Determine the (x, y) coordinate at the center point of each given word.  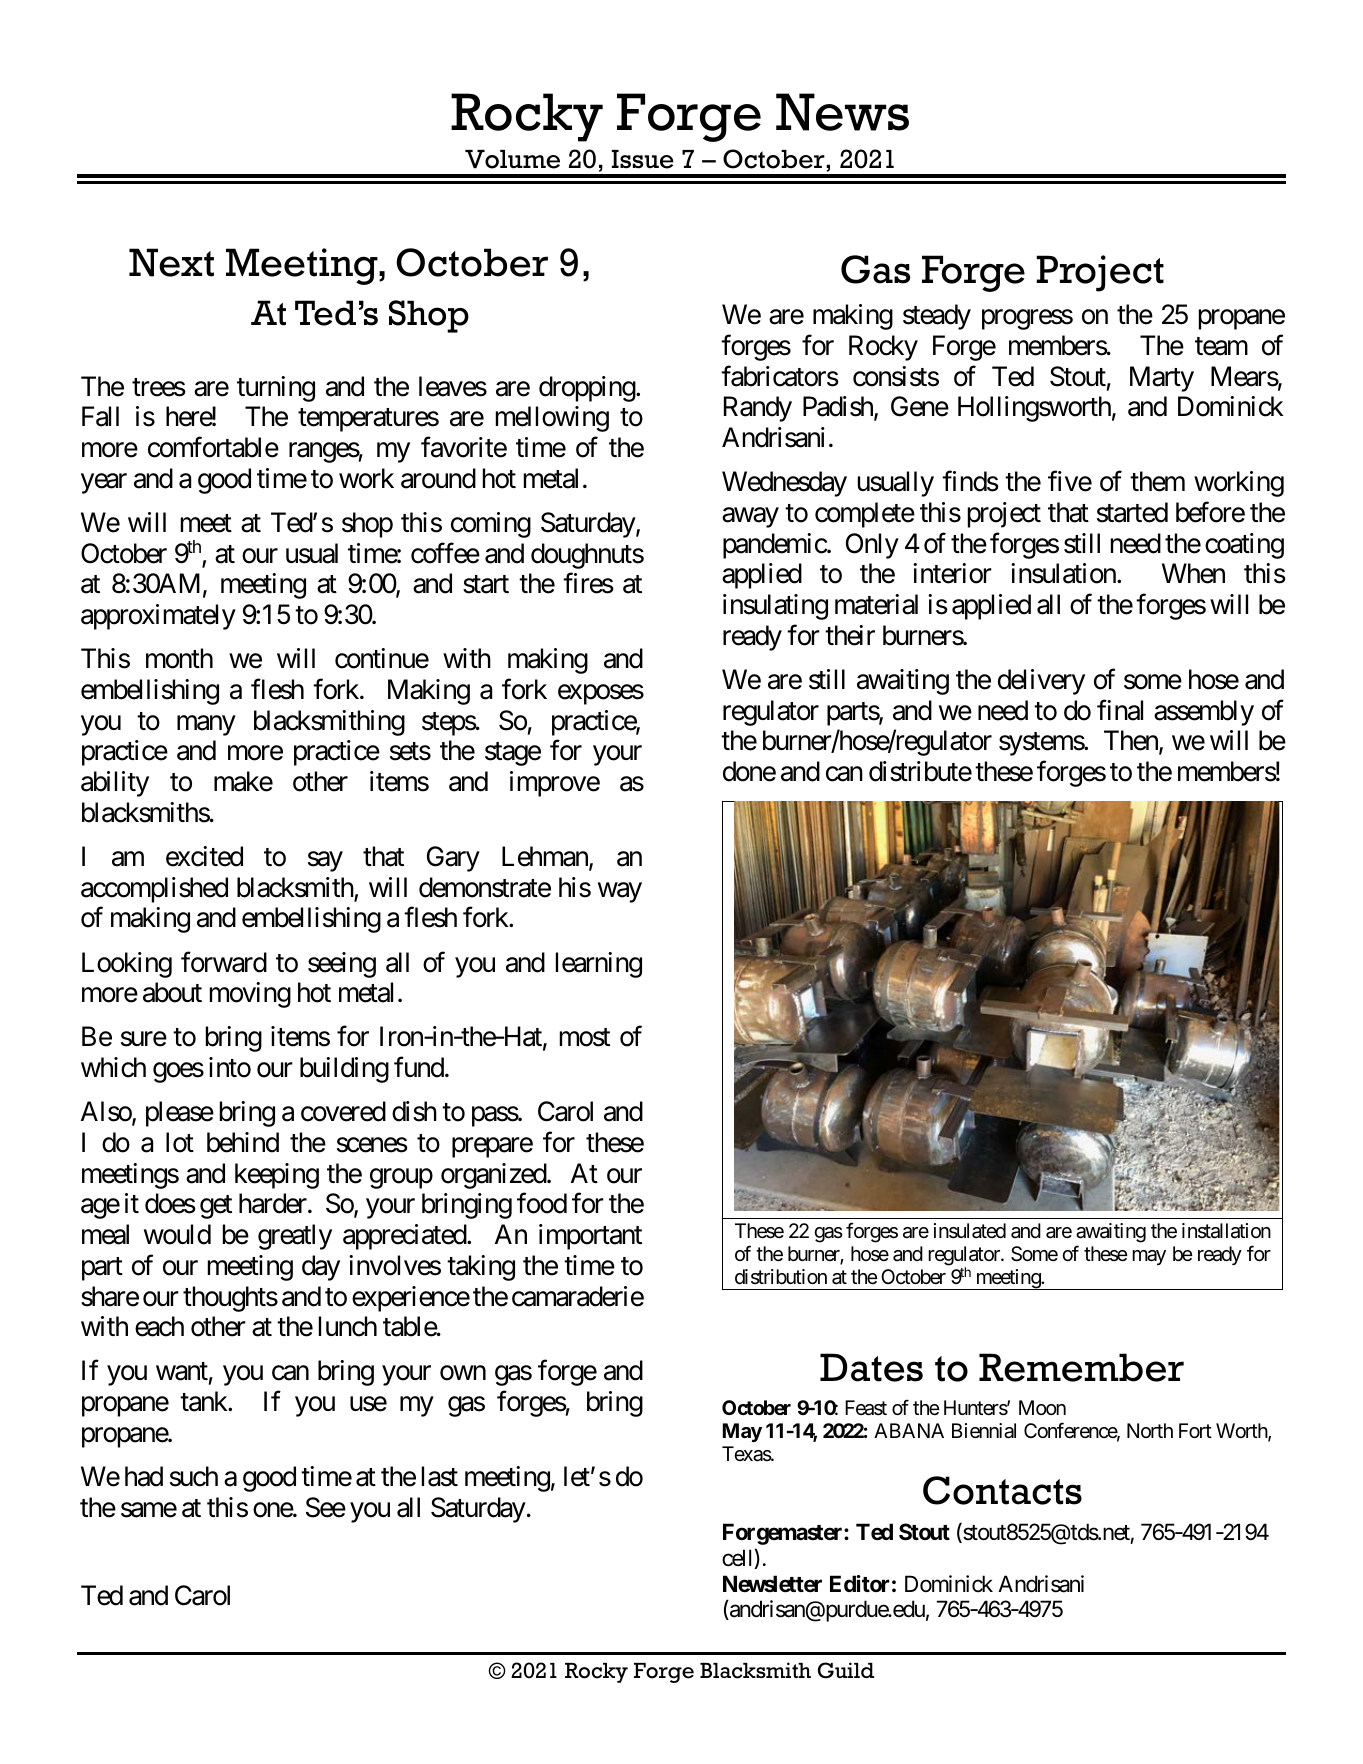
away (750, 518)
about (172, 992)
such (194, 1476)
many (206, 725)
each (159, 1326)
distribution (781, 1276)
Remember (1081, 1367)
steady (937, 317)
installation (1226, 1231)
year (104, 484)
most (585, 1038)
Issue (643, 159)
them (1157, 481)
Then (1132, 742)
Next (171, 262)
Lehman (546, 857)
